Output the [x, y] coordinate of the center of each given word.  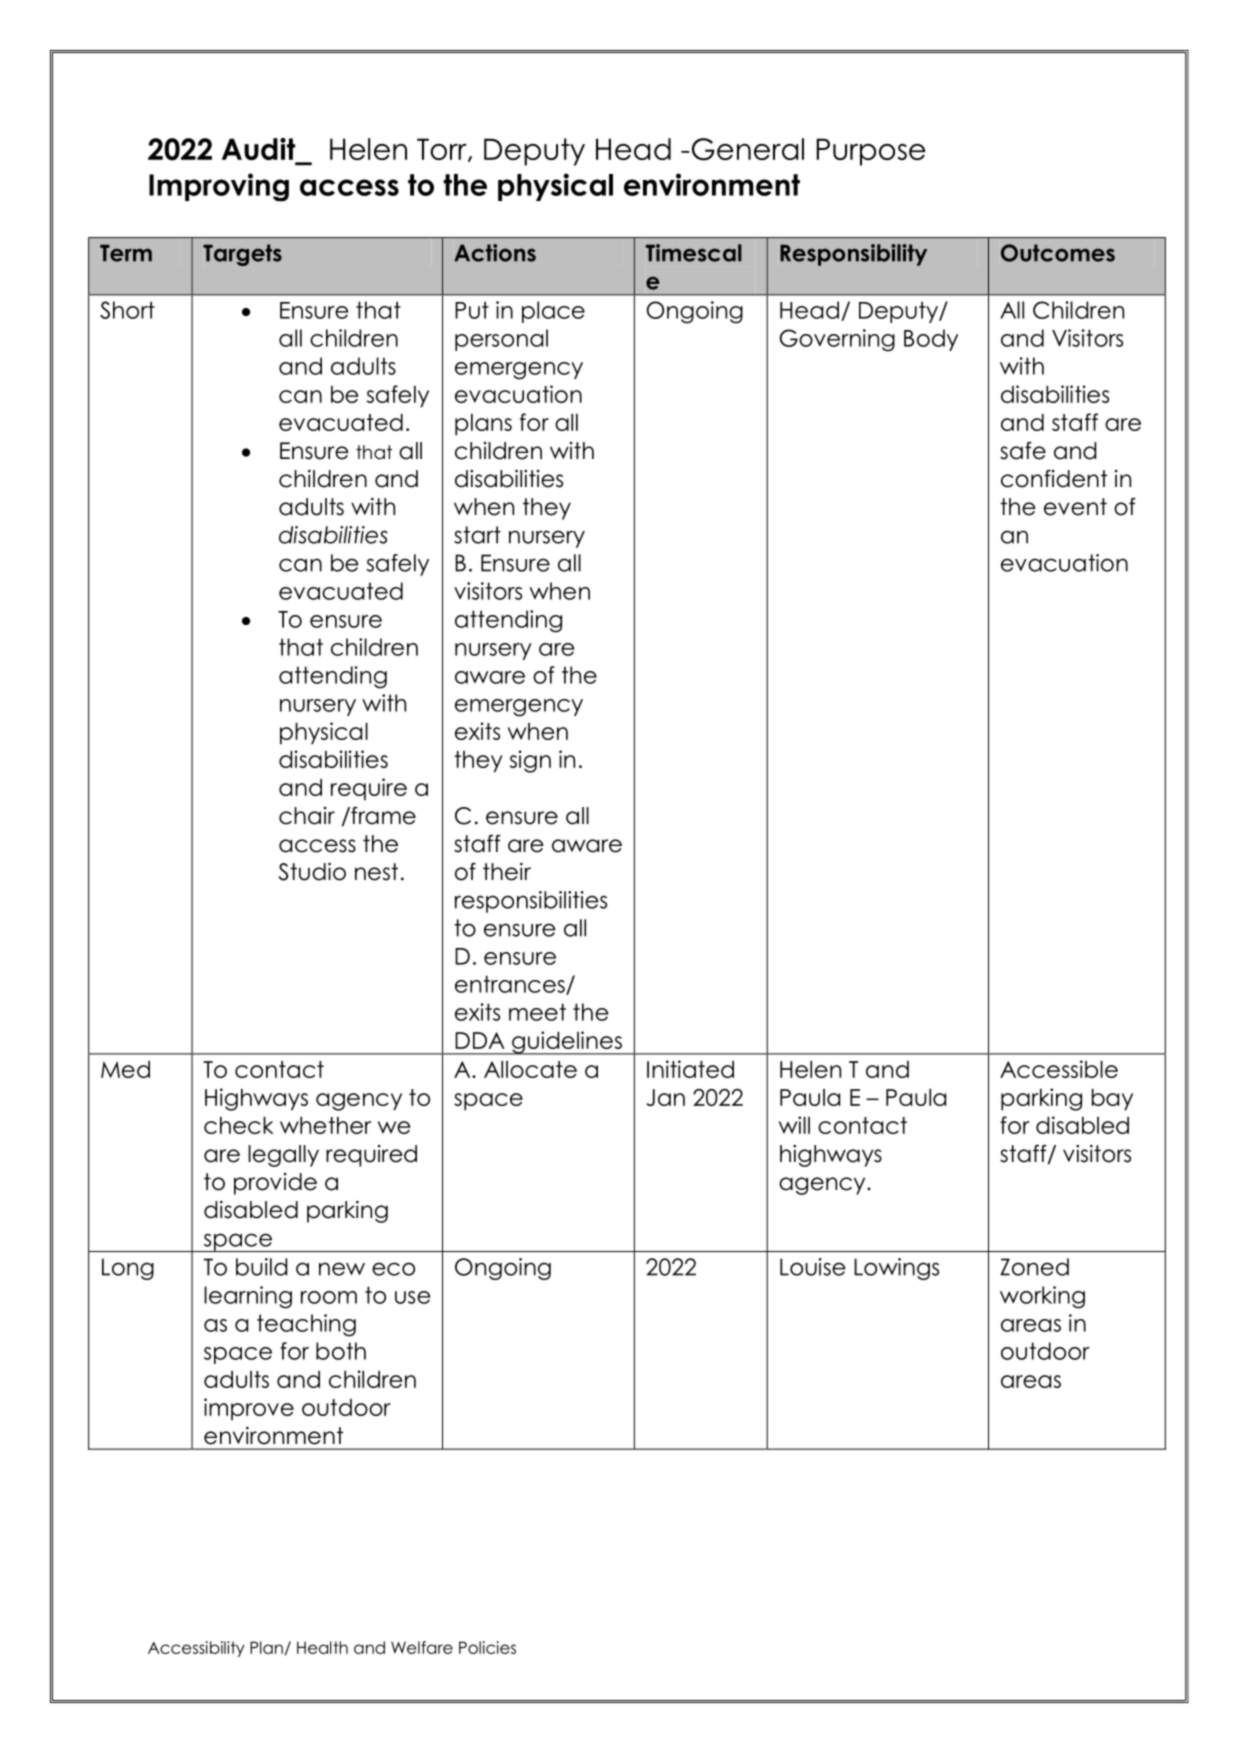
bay [1112, 1100]
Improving [219, 187]
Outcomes [1058, 253]
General [748, 149]
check [239, 1125]
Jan [665, 1097]
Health [322, 1647]
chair [307, 816]
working [1042, 1297]
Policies [487, 1647]
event [1075, 507]
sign [530, 761]
